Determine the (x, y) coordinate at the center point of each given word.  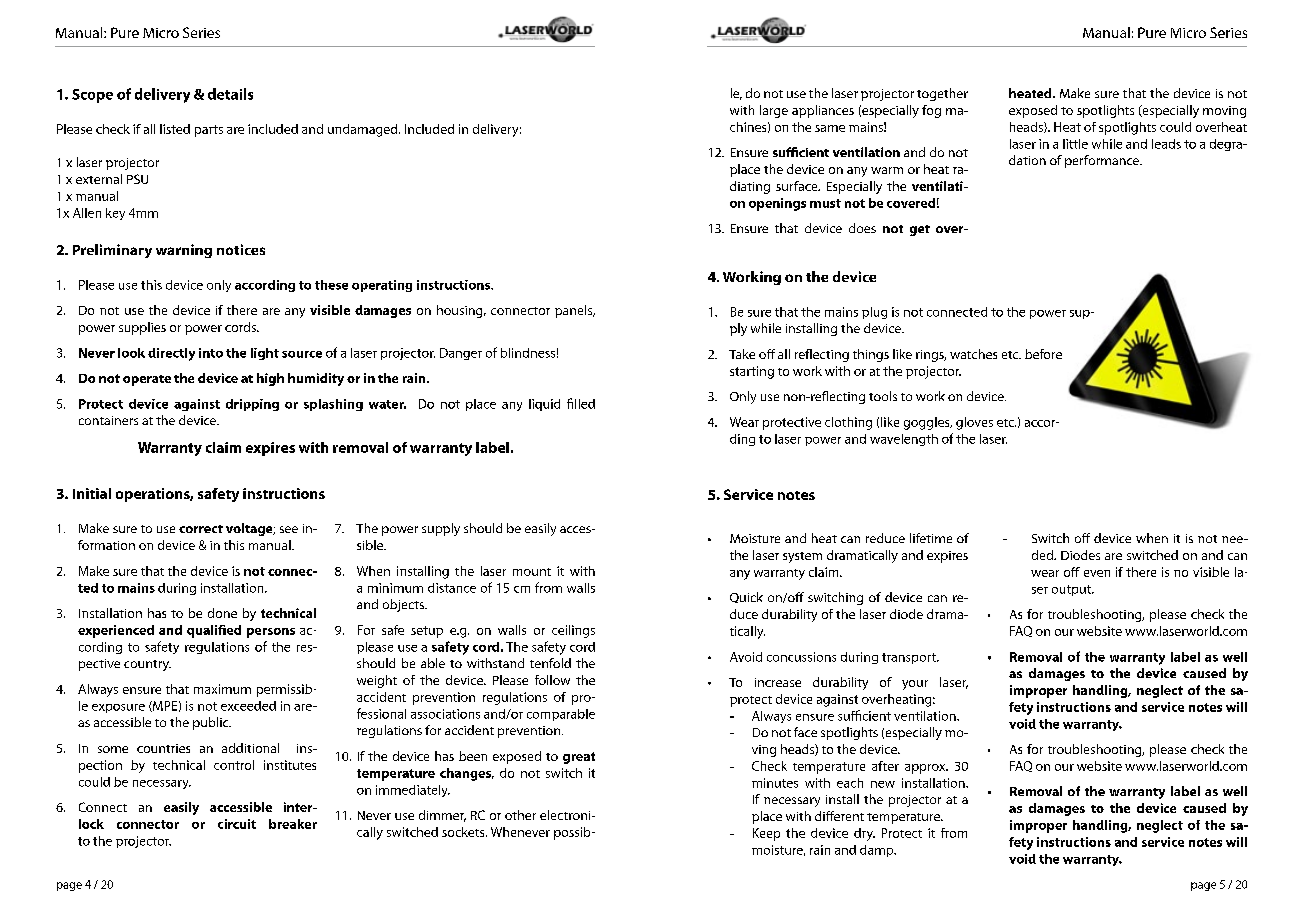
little (1075, 144)
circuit (237, 824)
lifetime (931, 538)
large (774, 111)
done (222, 613)
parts (209, 131)
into (211, 353)
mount (532, 572)
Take (742, 354)
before (1043, 354)
